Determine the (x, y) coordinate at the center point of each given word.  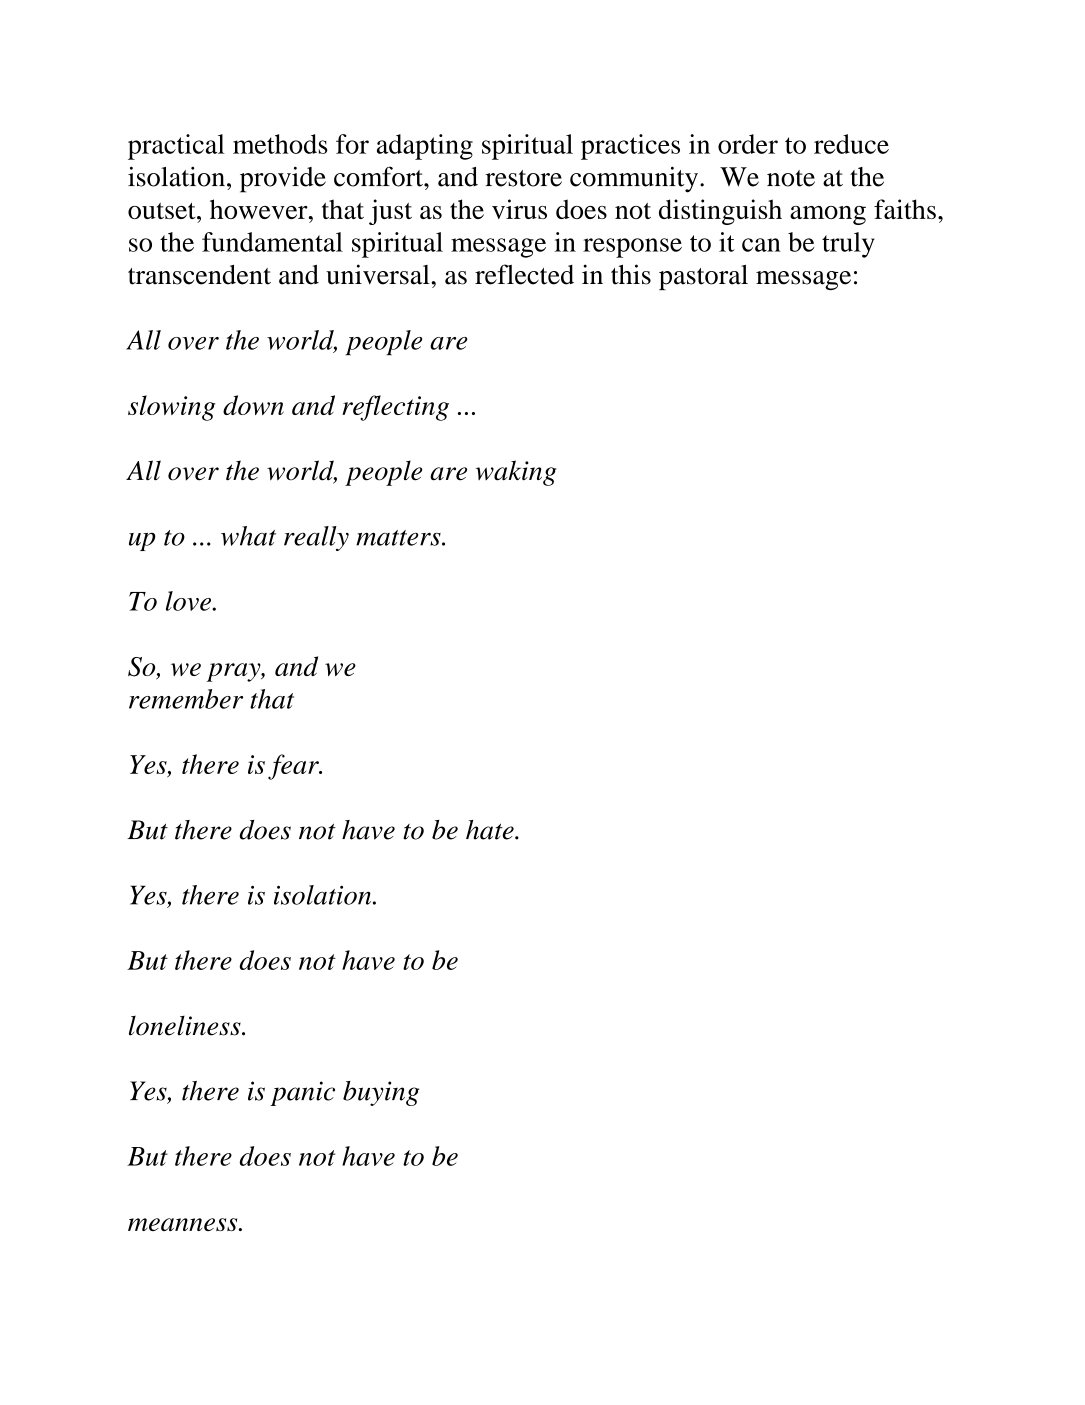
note (791, 178)
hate (491, 830)
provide (283, 179)
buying (381, 1093)
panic (302, 1093)
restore (523, 178)
